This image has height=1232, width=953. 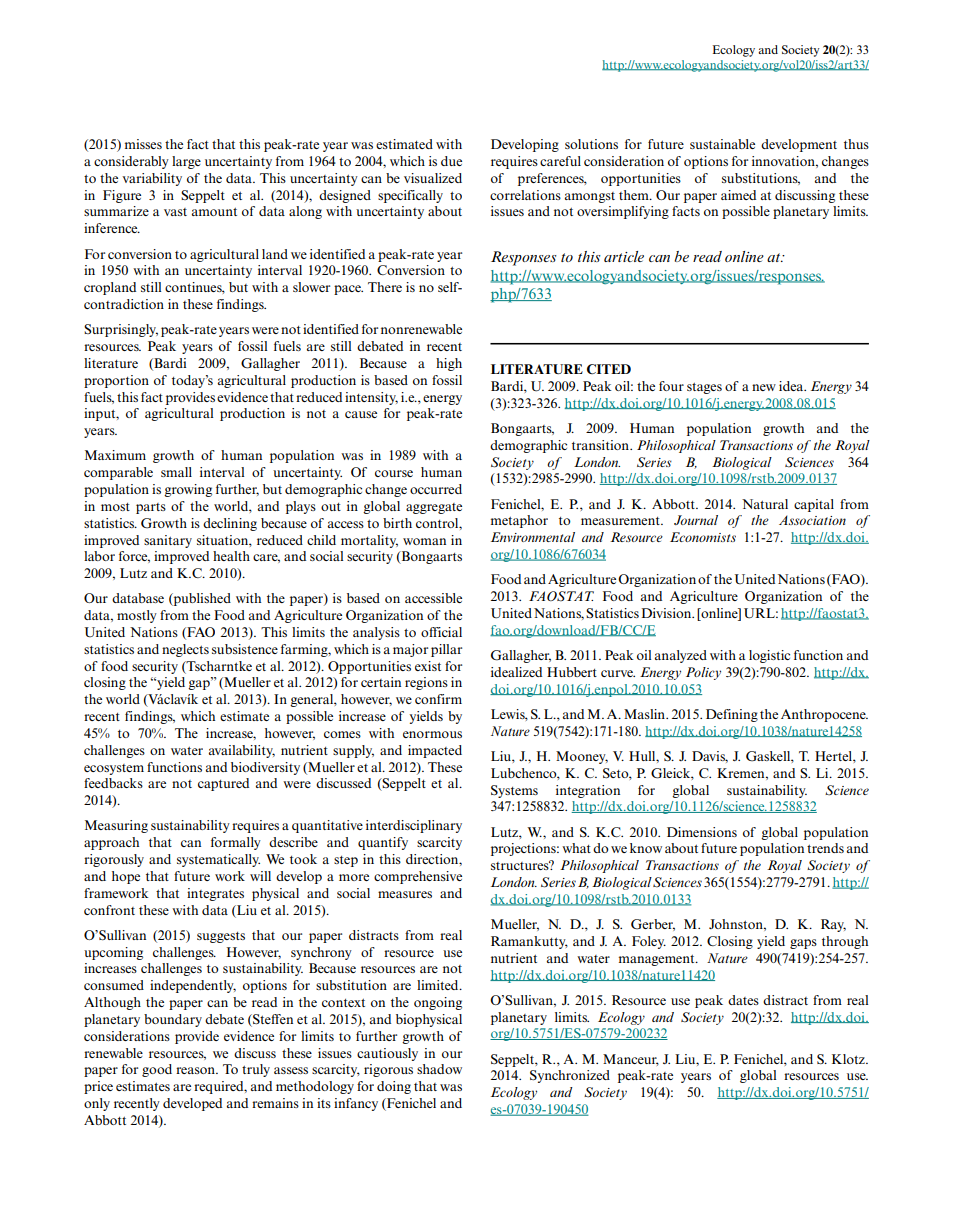 What do you see at coordinates (186, 162) in the image?
I see `large` at bounding box center [186, 162].
